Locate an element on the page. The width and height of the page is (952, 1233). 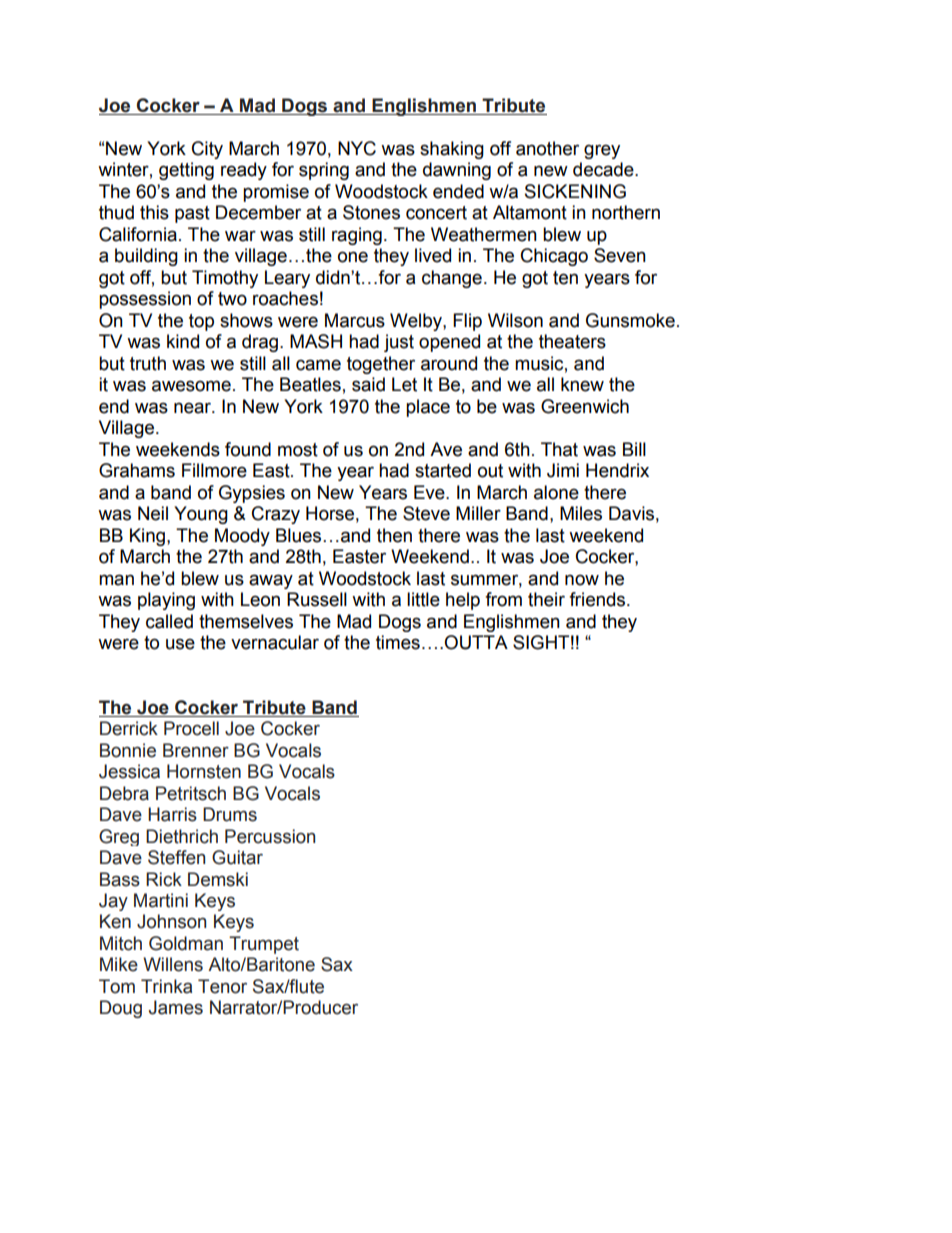
playing is located at coordinates (166, 601).
